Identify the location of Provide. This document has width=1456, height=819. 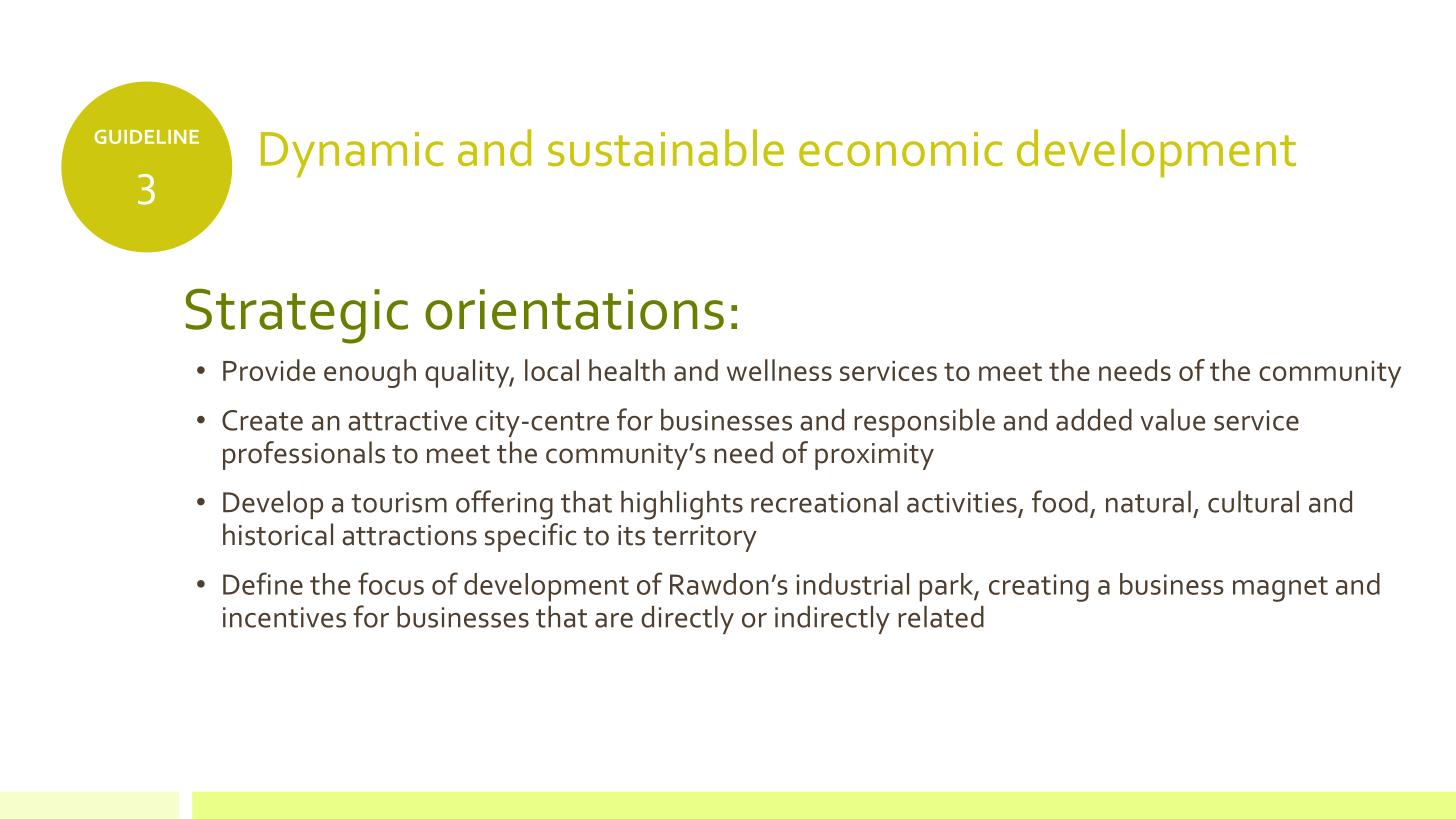
(269, 370).
